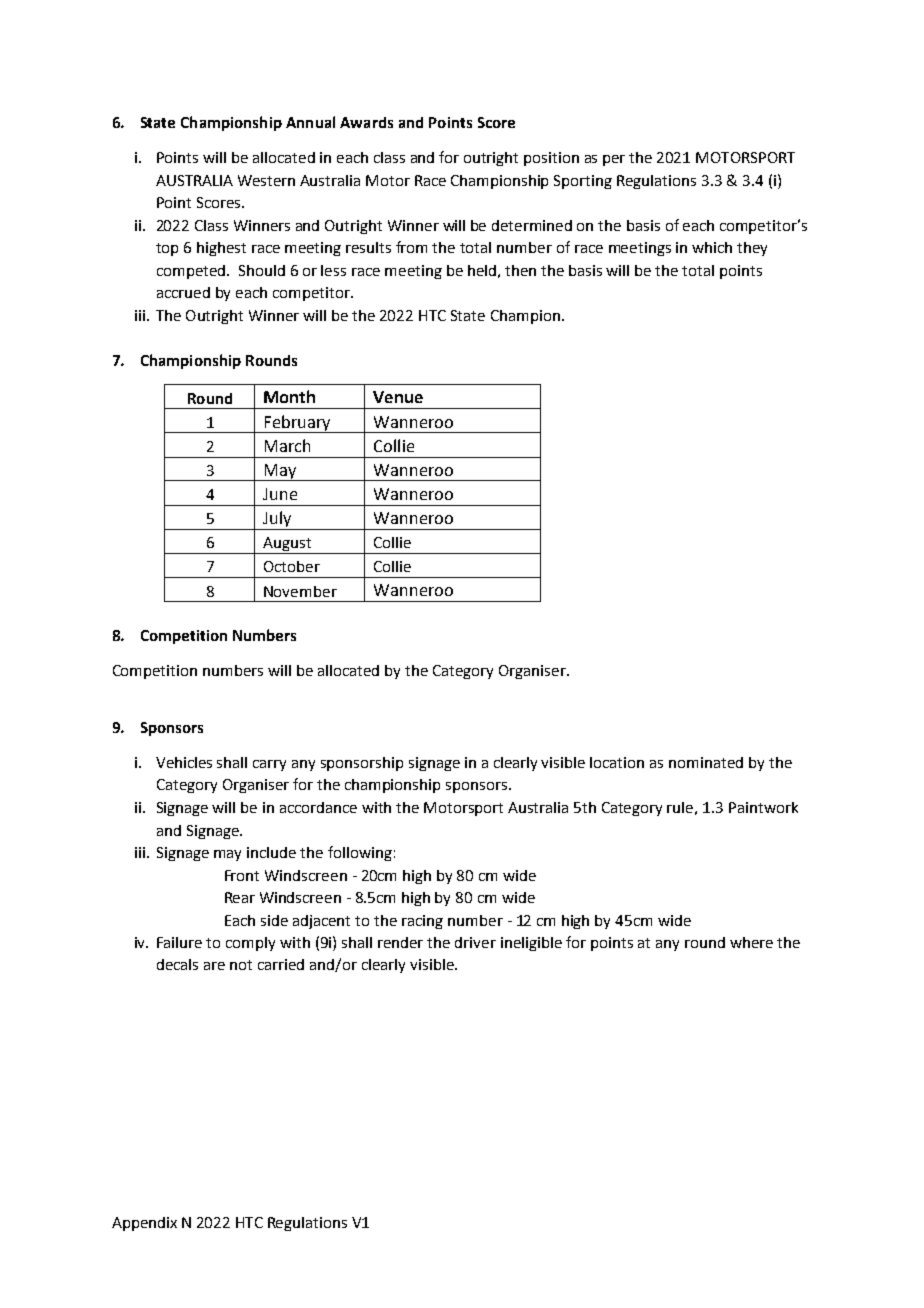 The width and height of the screenshot is (924, 1308). I want to click on Appendix, so click(144, 1224).
